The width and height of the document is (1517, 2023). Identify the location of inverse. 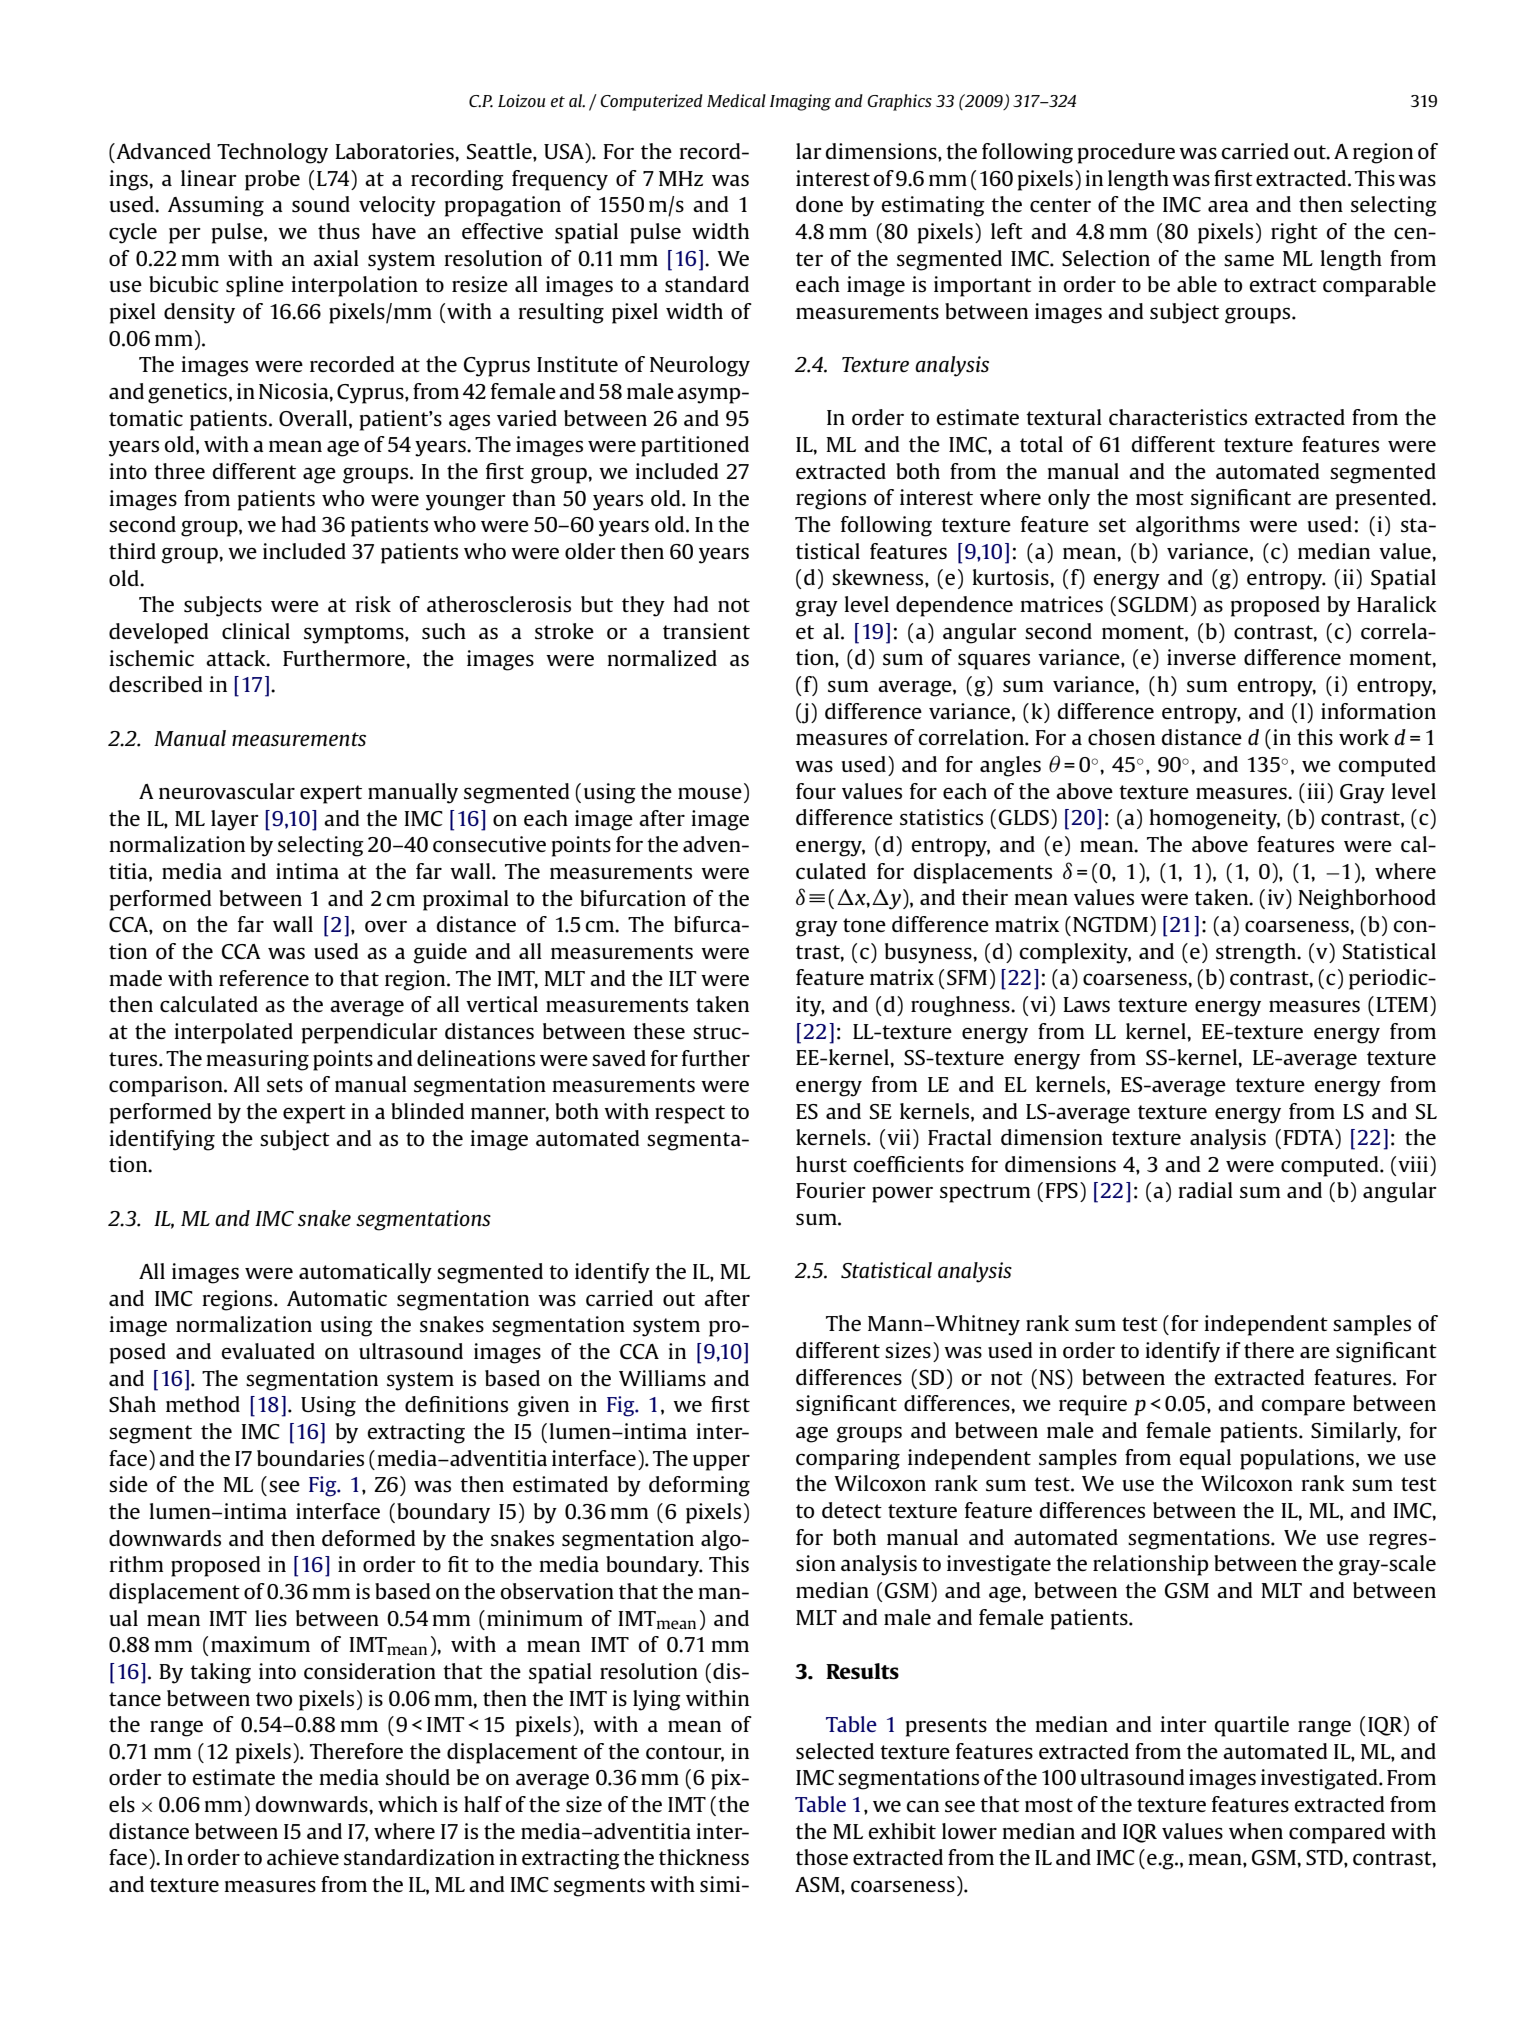
(1201, 657).
